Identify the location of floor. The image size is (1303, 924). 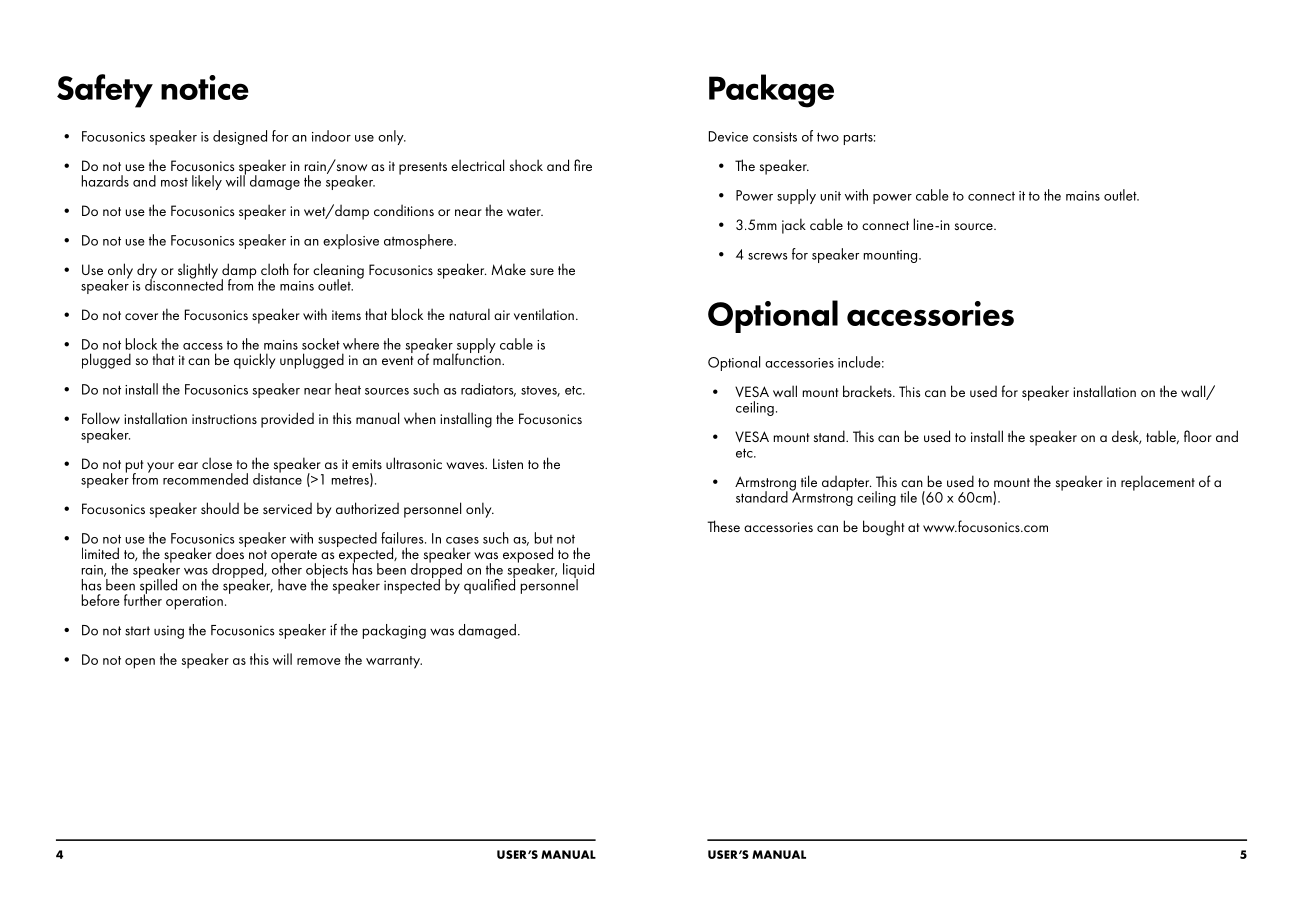
(1198, 436).
